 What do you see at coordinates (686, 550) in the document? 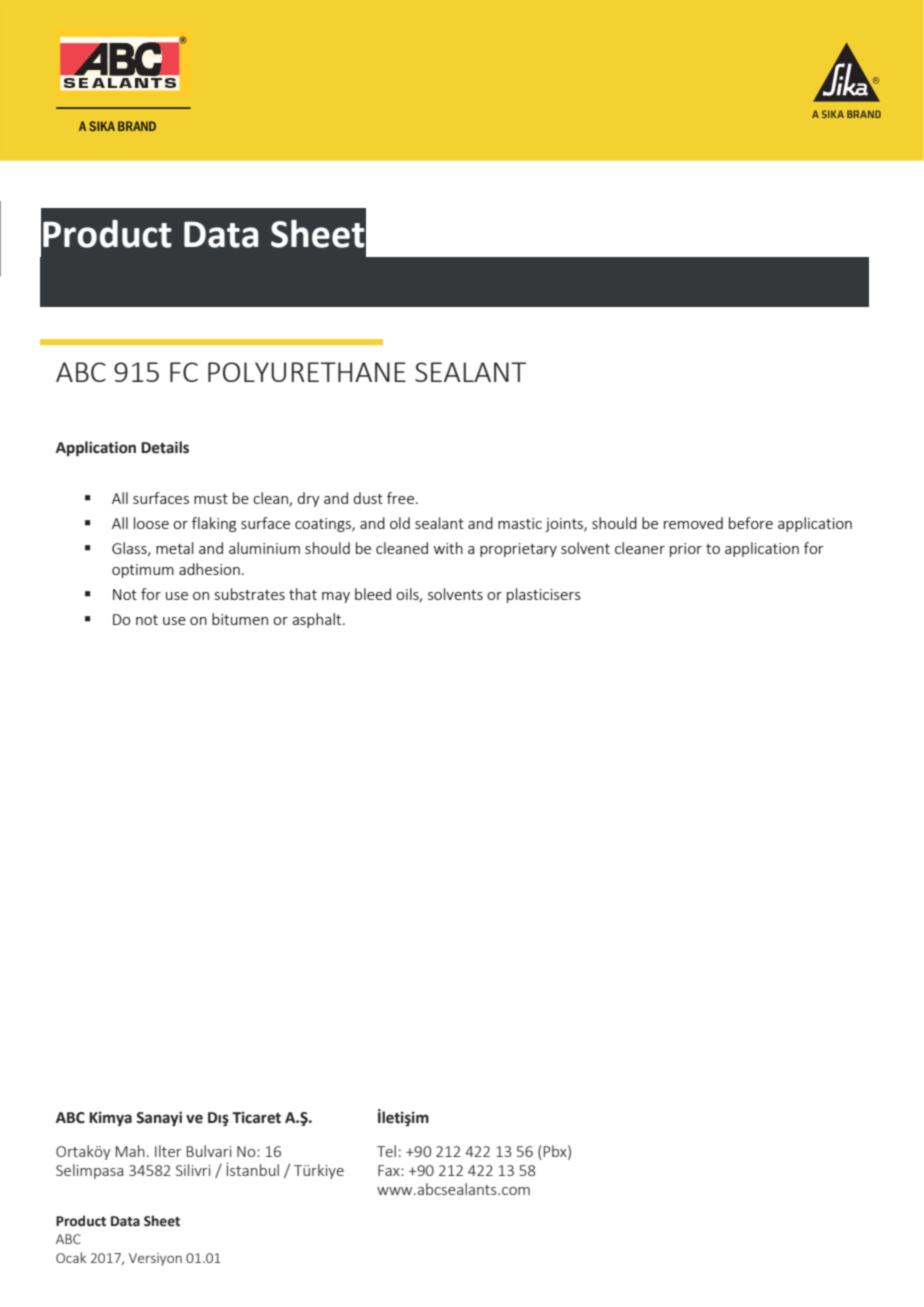
I see `prior` at bounding box center [686, 550].
